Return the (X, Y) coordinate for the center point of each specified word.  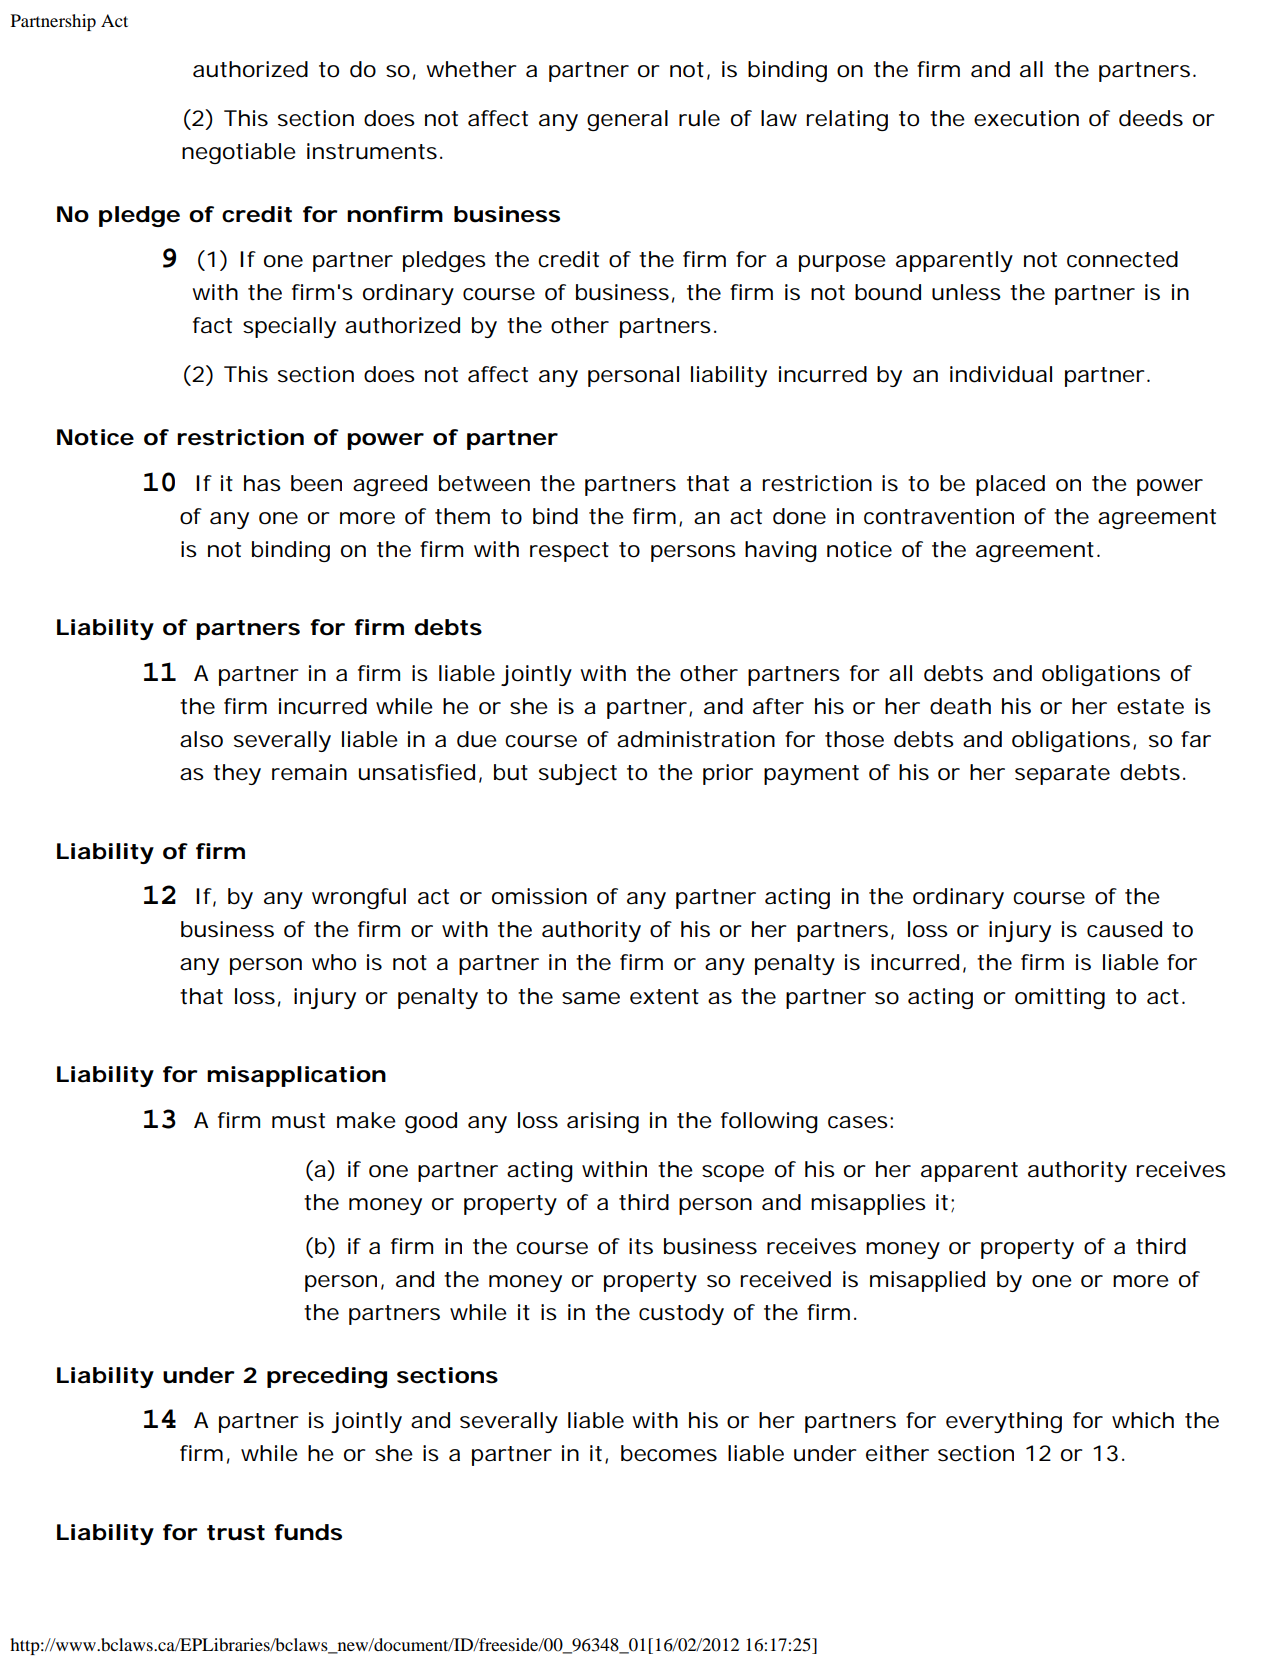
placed (1010, 485)
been (316, 483)
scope (733, 1173)
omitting (1060, 998)
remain (309, 772)
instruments (372, 151)
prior (728, 774)
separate (1062, 775)
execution (1026, 118)
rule (699, 118)
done (799, 516)
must (298, 1121)
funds (308, 1532)
